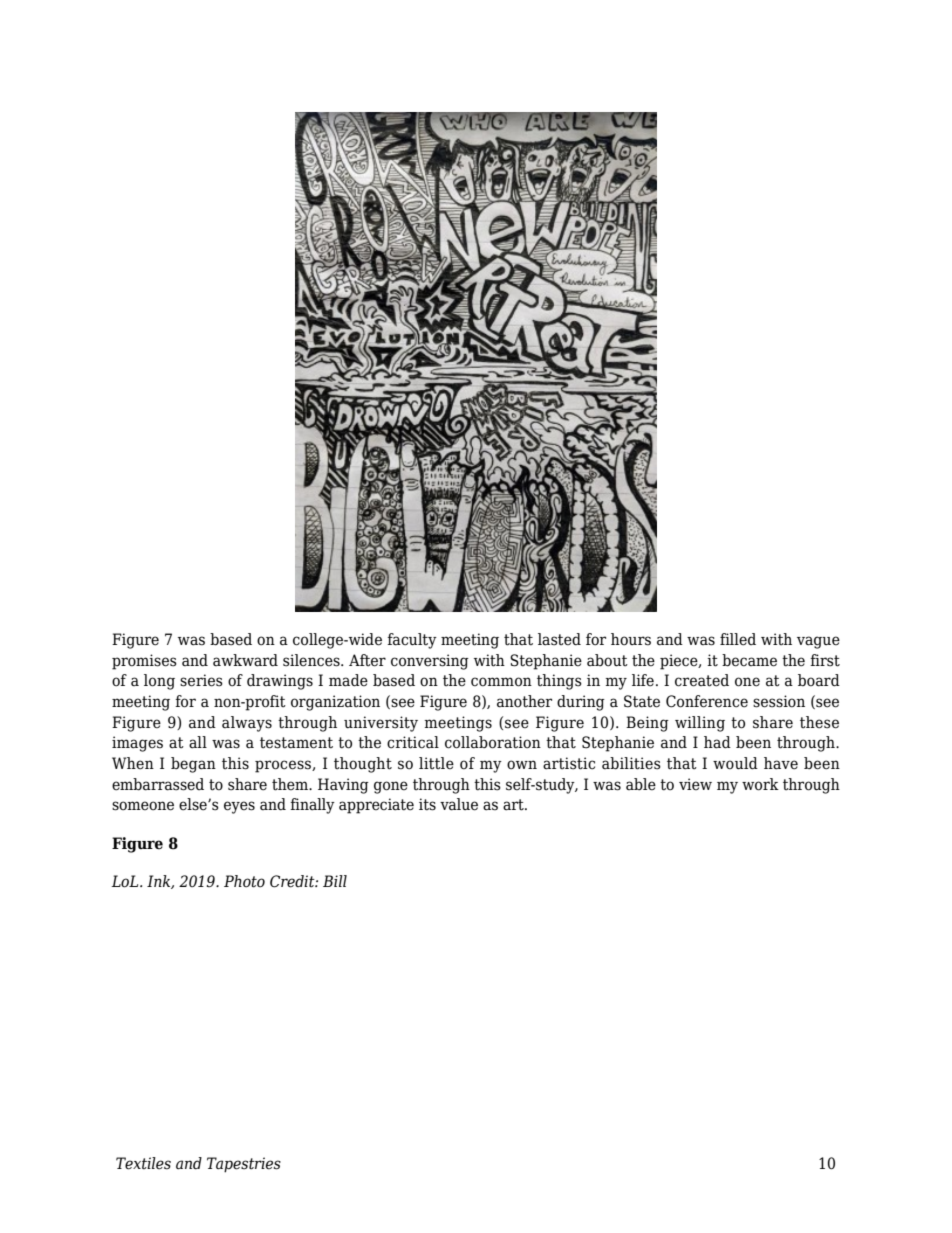 The image size is (952, 1233). What do you see at coordinates (143, 1163) in the document?
I see `Textiles` at bounding box center [143, 1163].
